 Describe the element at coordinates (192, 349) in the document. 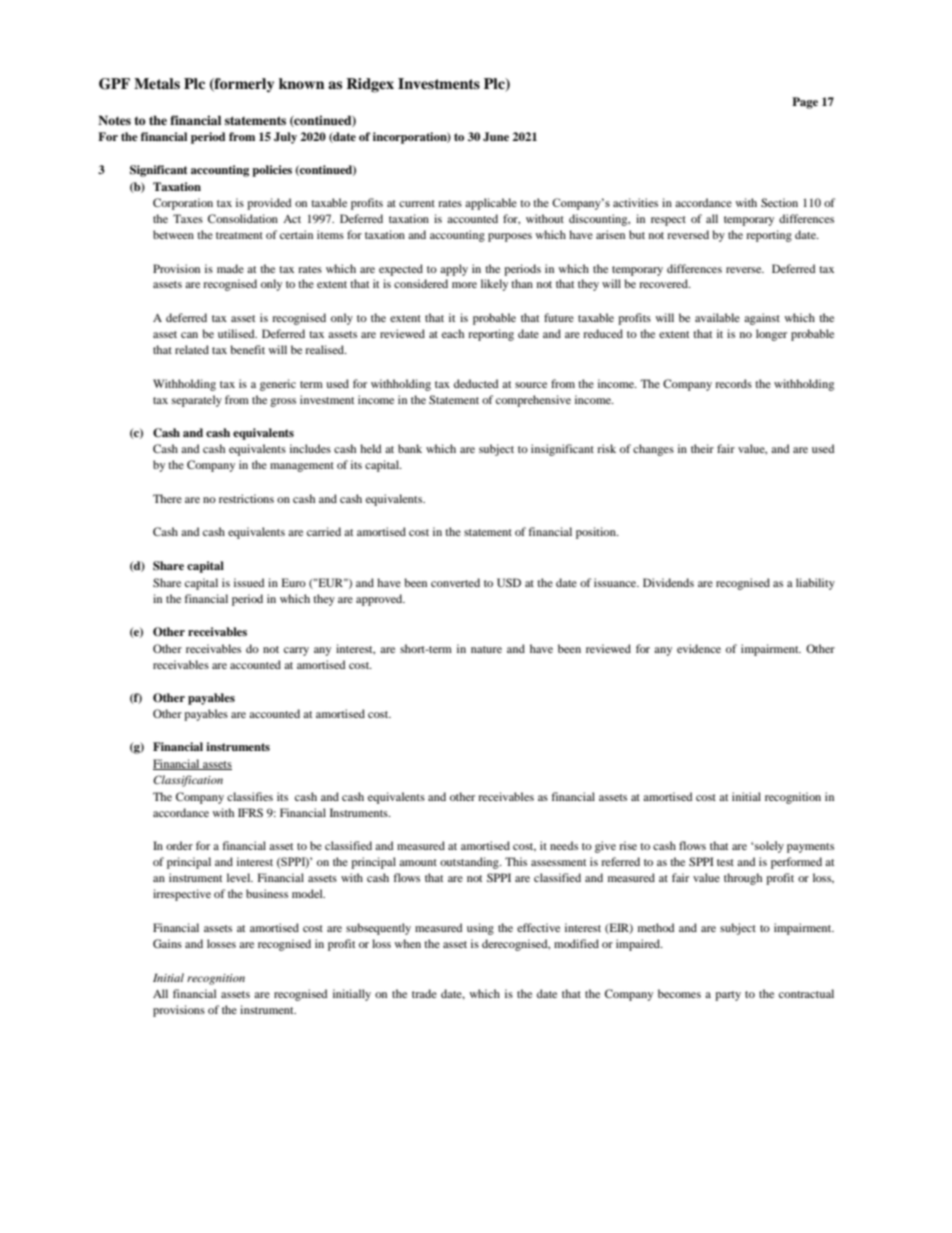

I see `related` at that location.
